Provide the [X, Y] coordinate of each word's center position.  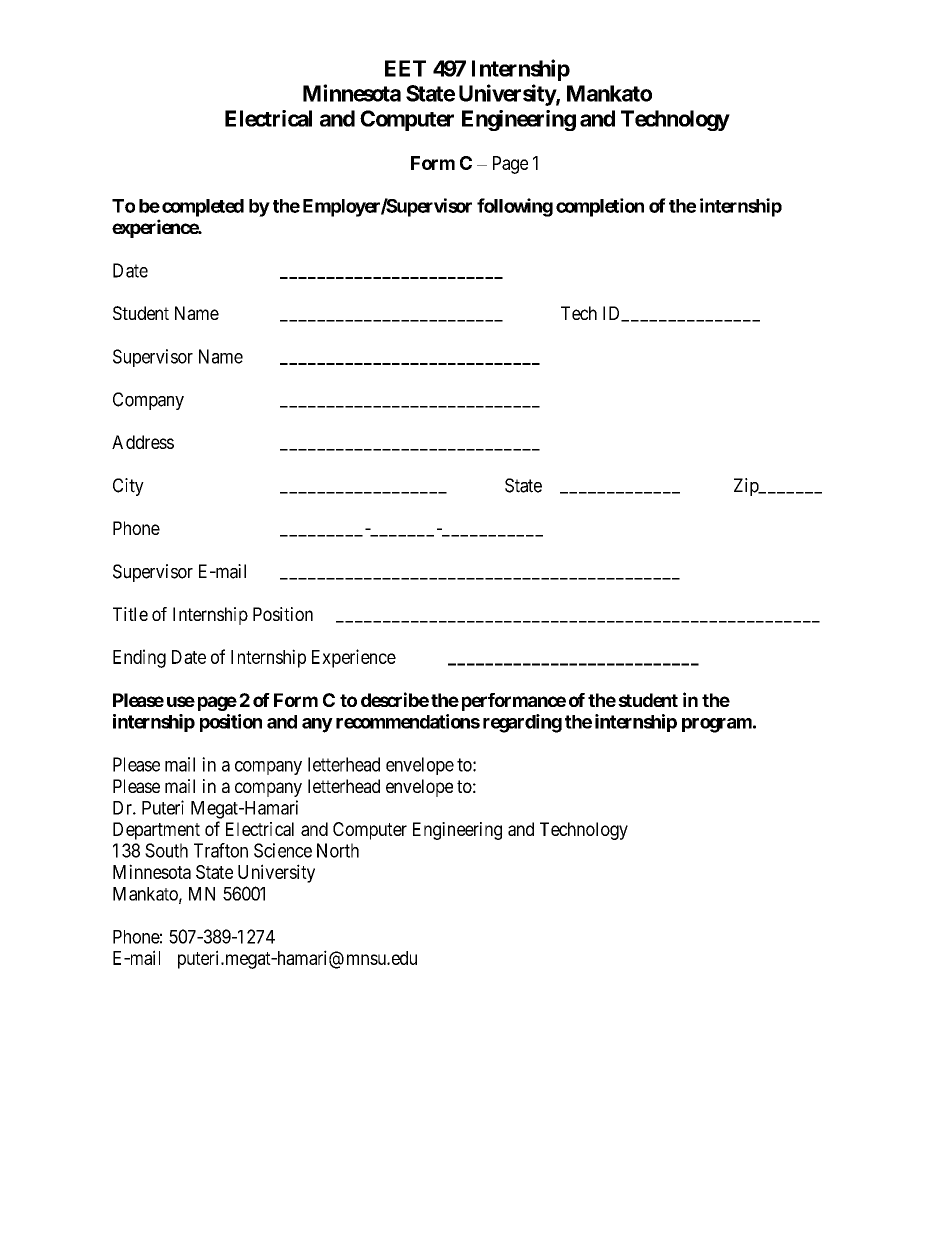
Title [130, 614]
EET [405, 68]
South [166, 850]
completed [203, 208]
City [128, 487]
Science [283, 850]
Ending [139, 658]
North [338, 850]
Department [156, 831]
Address [143, 442]
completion [600, 207]
